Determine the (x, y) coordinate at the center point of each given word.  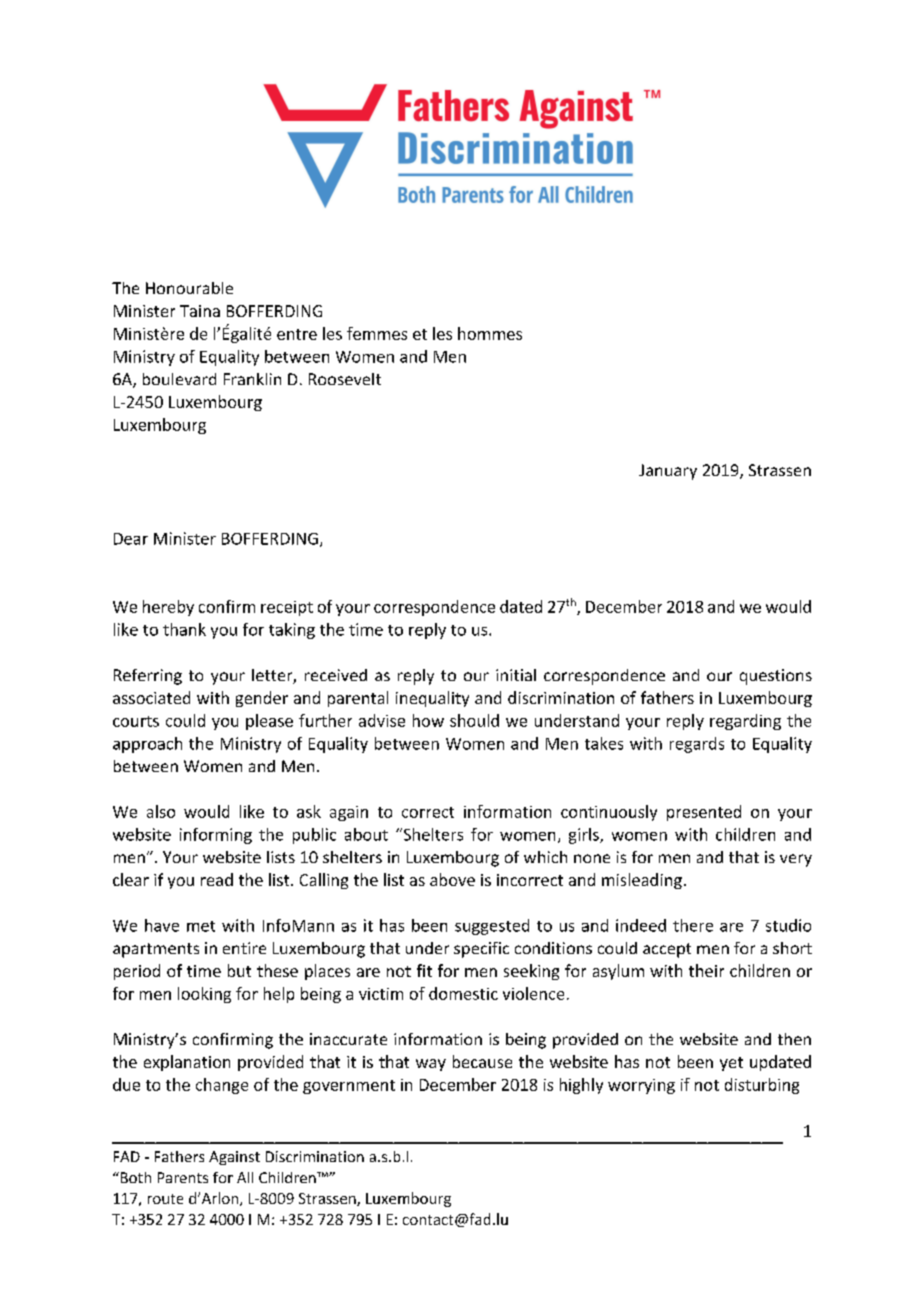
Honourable (189, 288)
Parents (183, 1177)
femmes (377, 333)
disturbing (762, 1086)
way (431, 1065)
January (668, 472)
